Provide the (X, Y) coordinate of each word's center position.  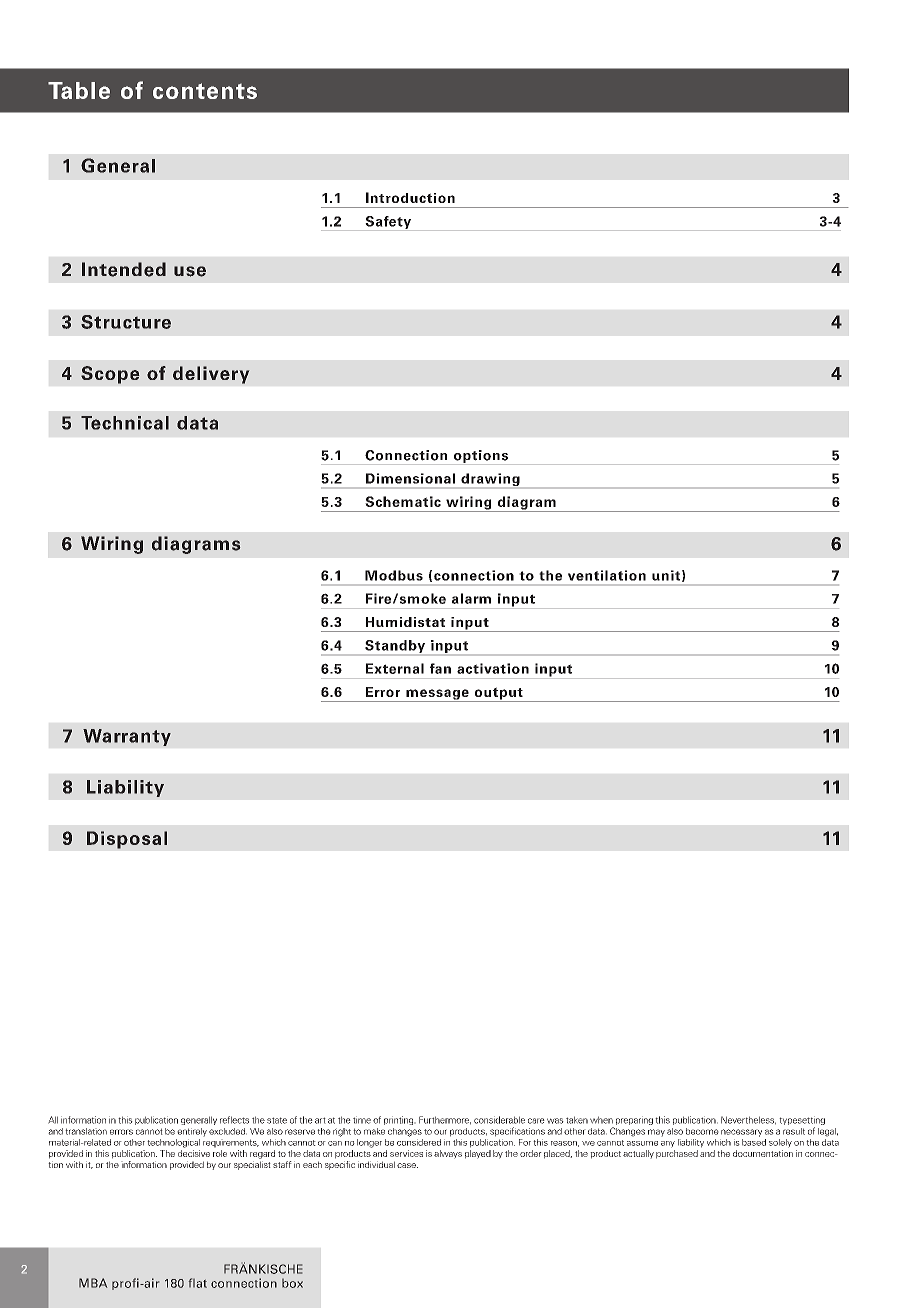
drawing (490, 481)
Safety (388, 223)
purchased (677, 1154)
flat (198, 1283)
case (407, 1165)
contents (205, 91)
